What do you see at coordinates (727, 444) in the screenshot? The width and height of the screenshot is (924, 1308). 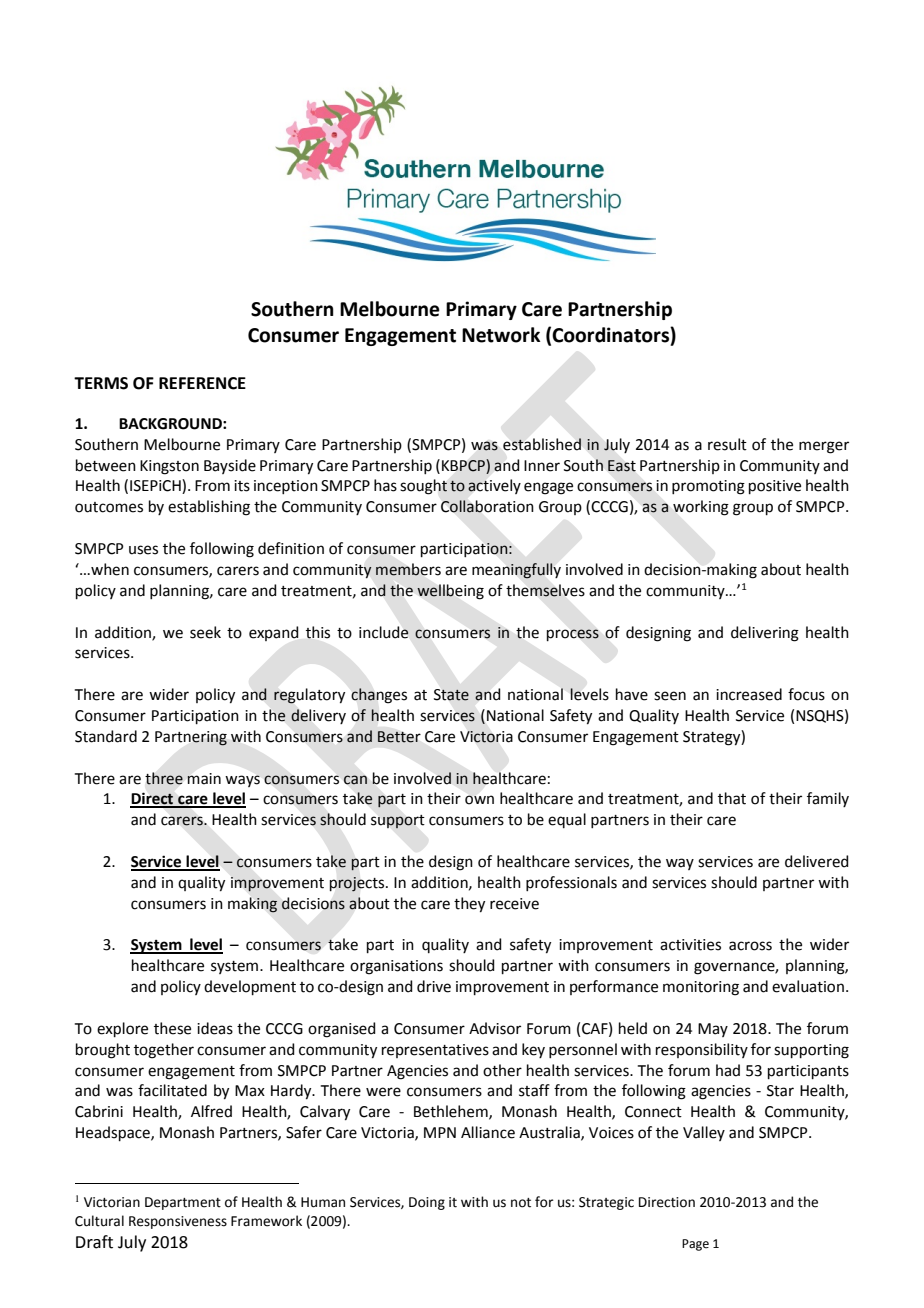 I see `result` at bounding box center [727, 444].
